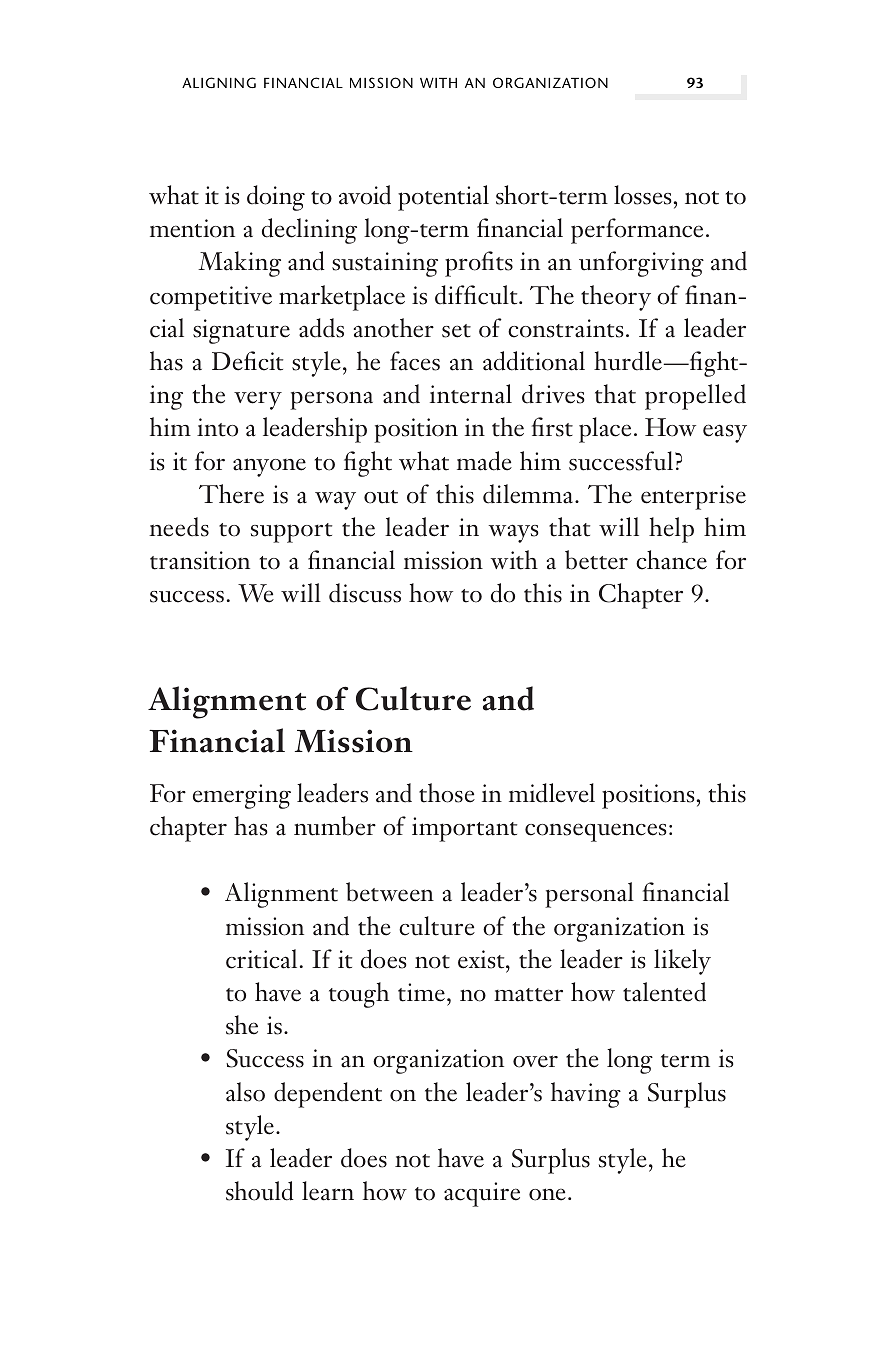 The image size is (896, 1345). Describe the element at coordinates (484, 461) in the screenshot. I see `made` at that location.
